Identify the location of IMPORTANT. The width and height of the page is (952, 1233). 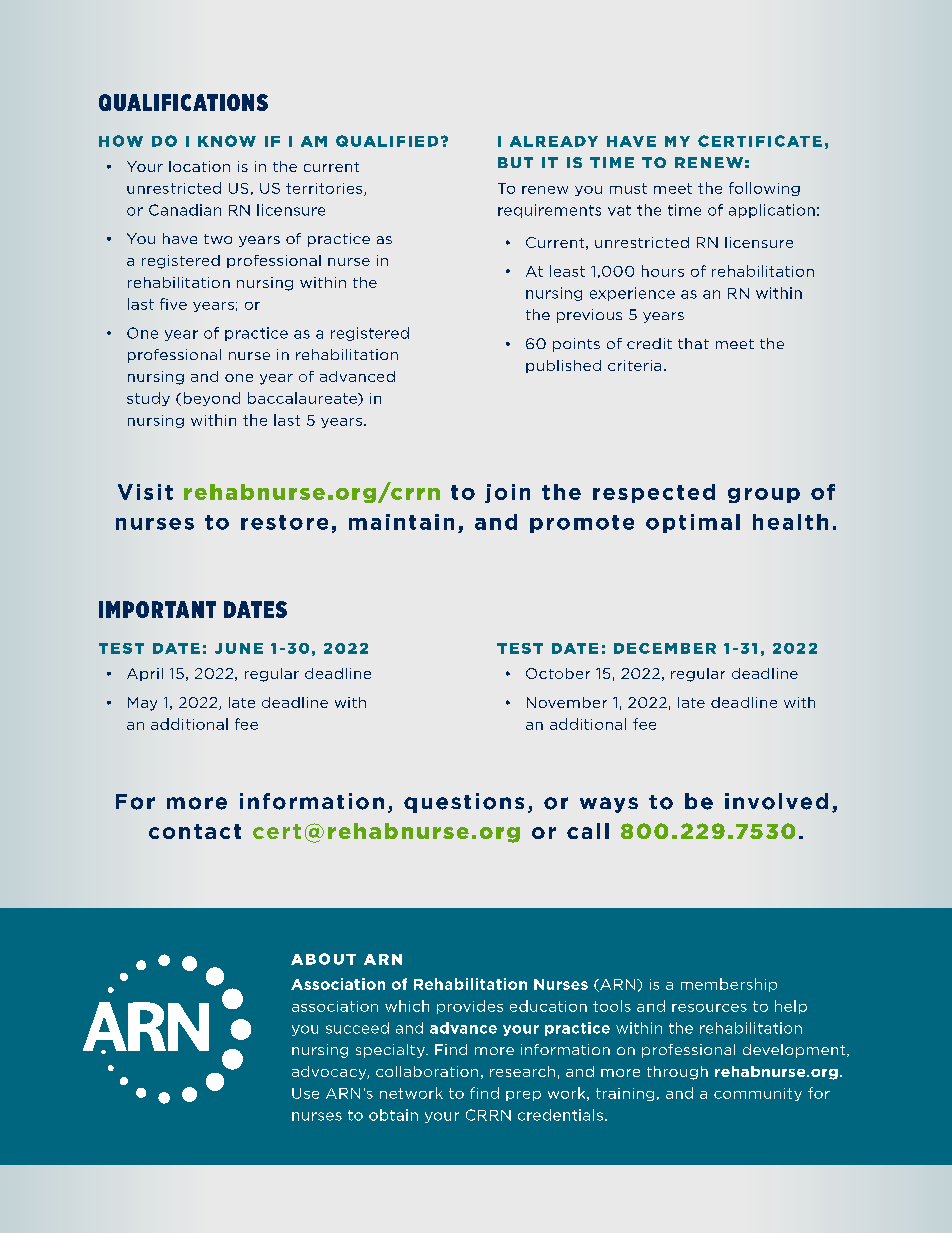
(157, 609).
